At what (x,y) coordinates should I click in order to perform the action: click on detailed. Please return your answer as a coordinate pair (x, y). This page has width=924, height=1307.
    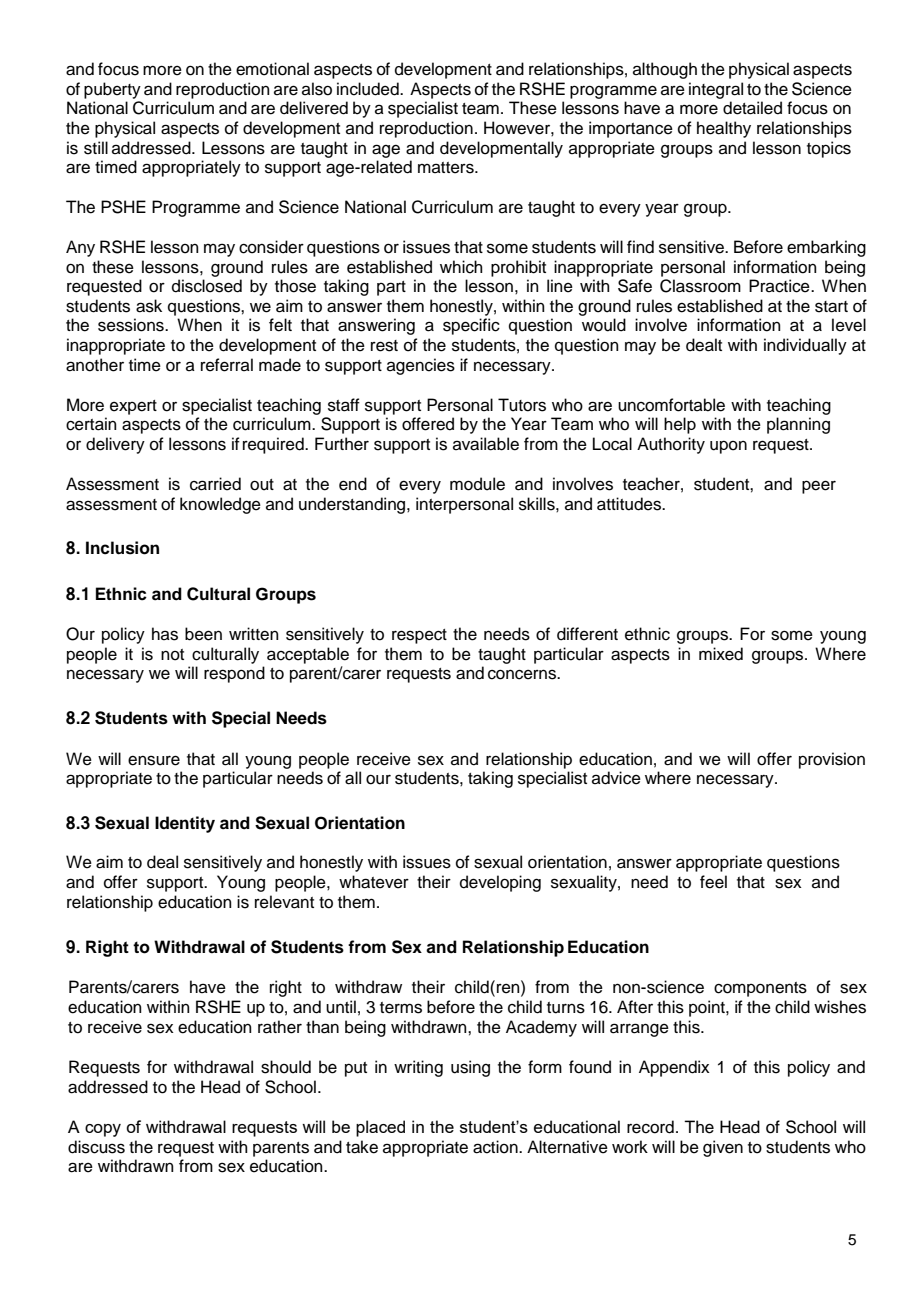
    Looking at the image, I should click on (752, 108).
